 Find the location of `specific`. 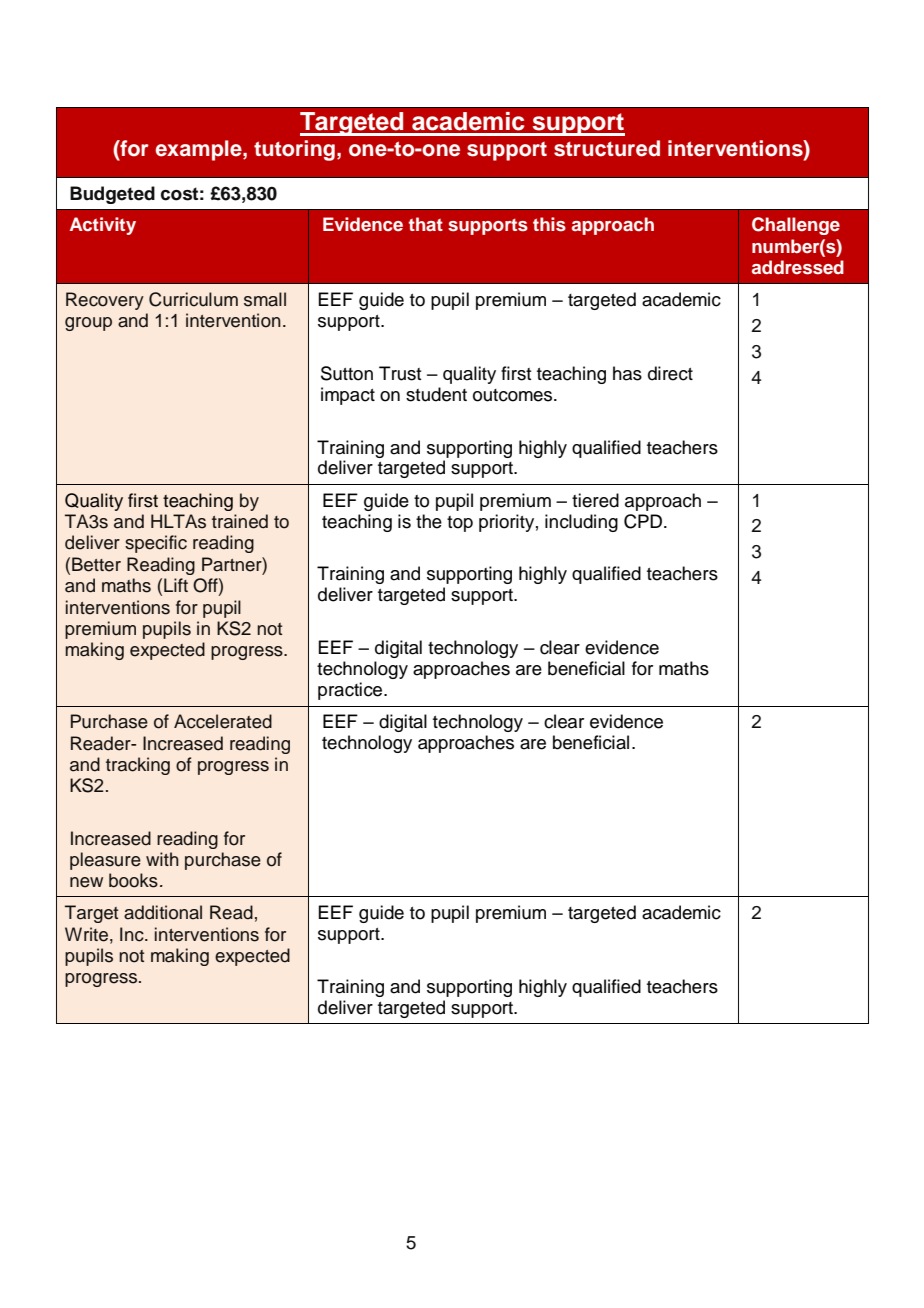

specific is located at coordinates (156, 544).
